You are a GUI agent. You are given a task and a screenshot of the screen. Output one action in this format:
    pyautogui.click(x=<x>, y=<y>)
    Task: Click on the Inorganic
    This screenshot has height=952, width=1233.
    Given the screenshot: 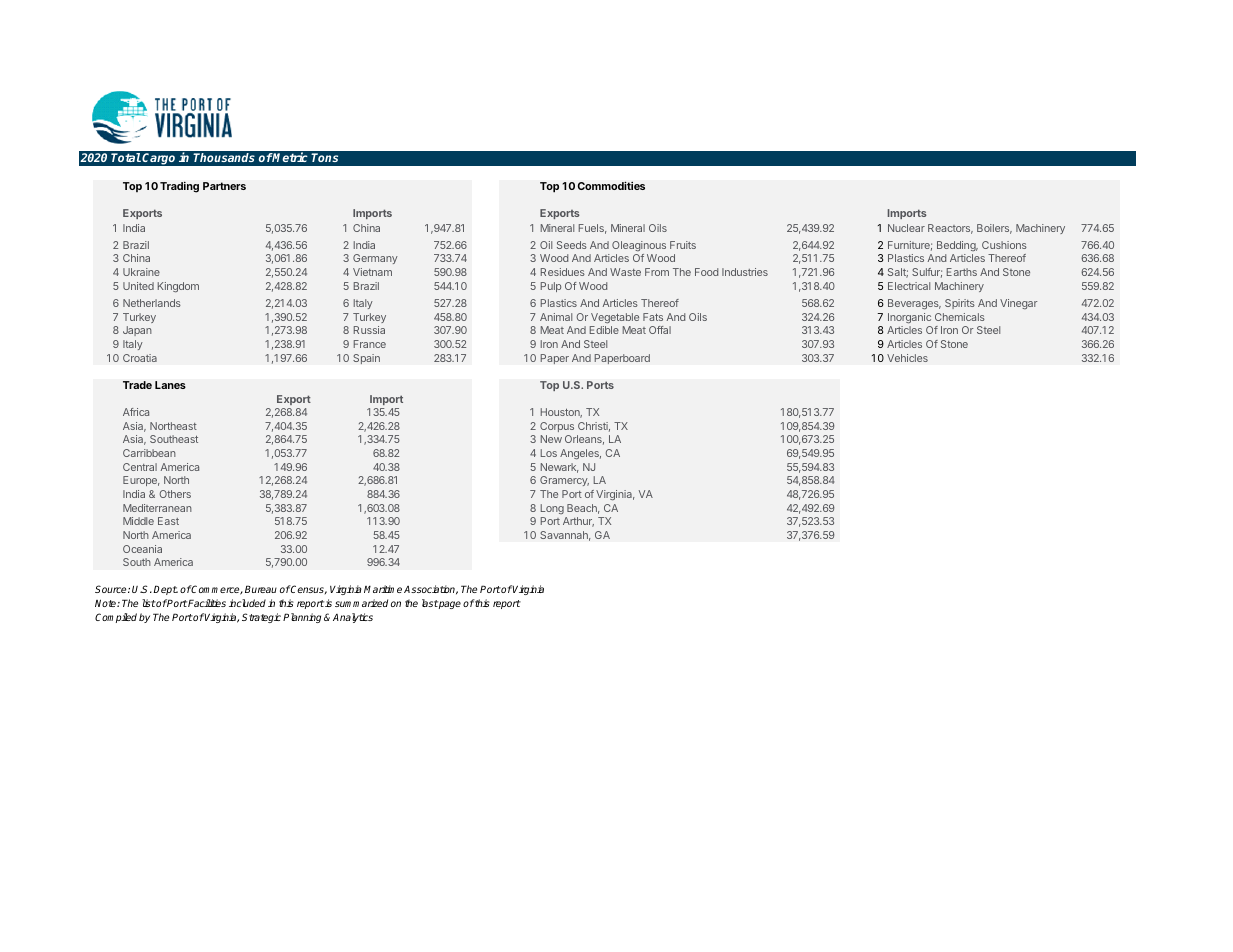 What is the action you would take?
    pyautogui.click(x=909, y=318)
